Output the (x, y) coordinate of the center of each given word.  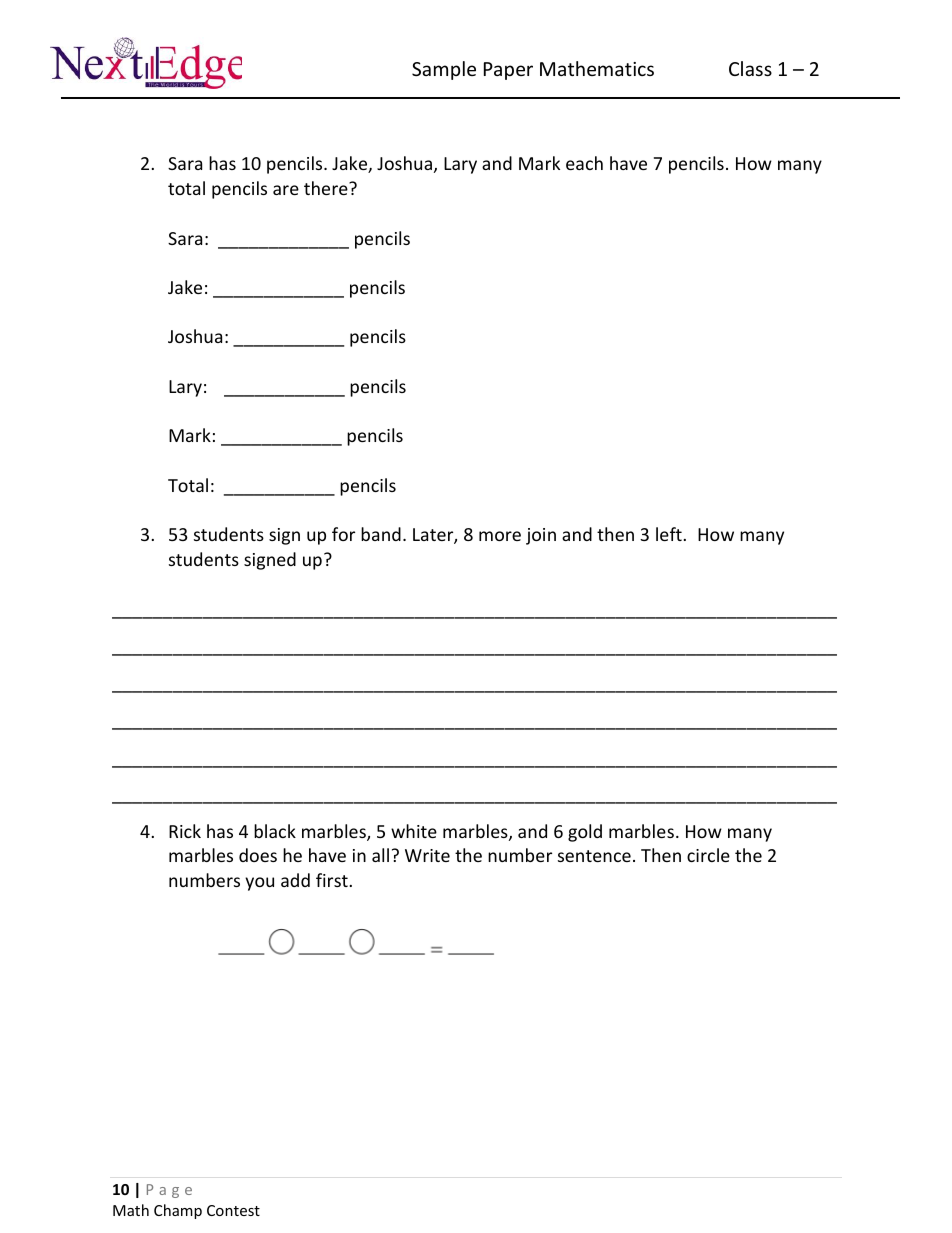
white (414, 831)
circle (708, 855)
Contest (233, 1210)
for (343, 534)
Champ (178, 1211)
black (275, 831)
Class (750, 68)
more (500, 536)
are (286, 190)
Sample (444, 70)
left (669, 534)
